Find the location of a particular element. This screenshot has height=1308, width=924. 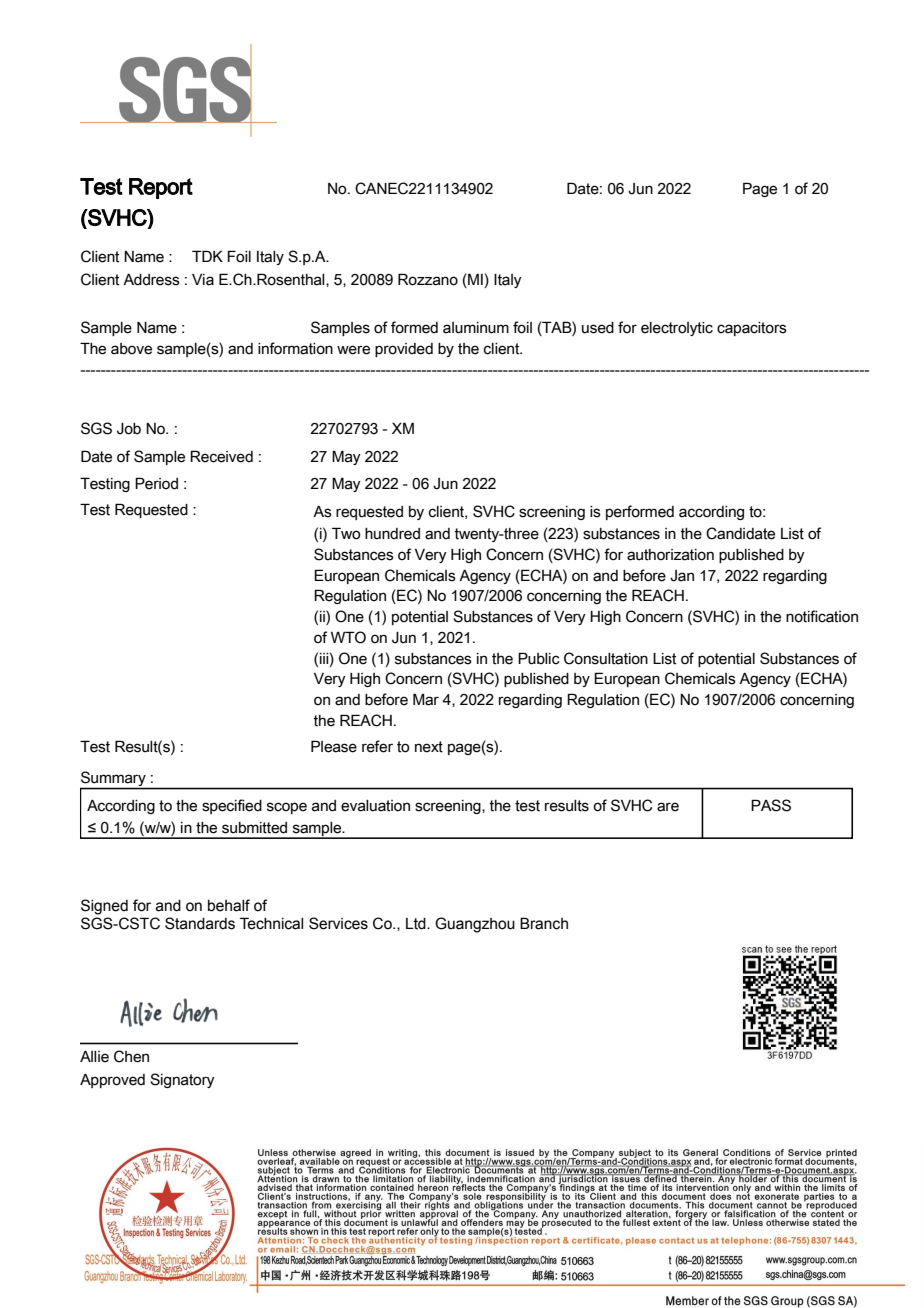

provided is located at coordinates (404, 350).
